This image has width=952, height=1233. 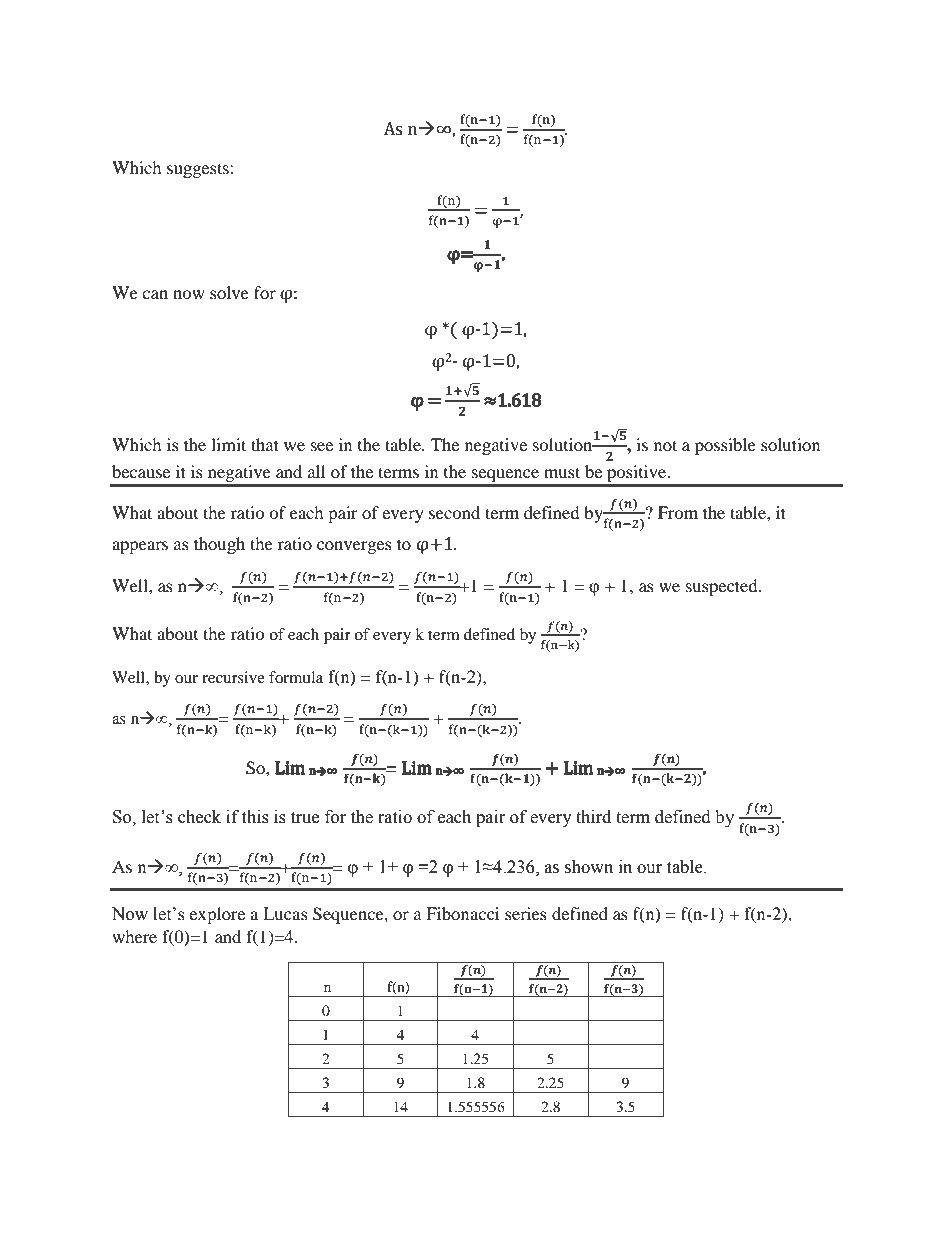 I want to click on suggests, so click(x=199, y=170).
